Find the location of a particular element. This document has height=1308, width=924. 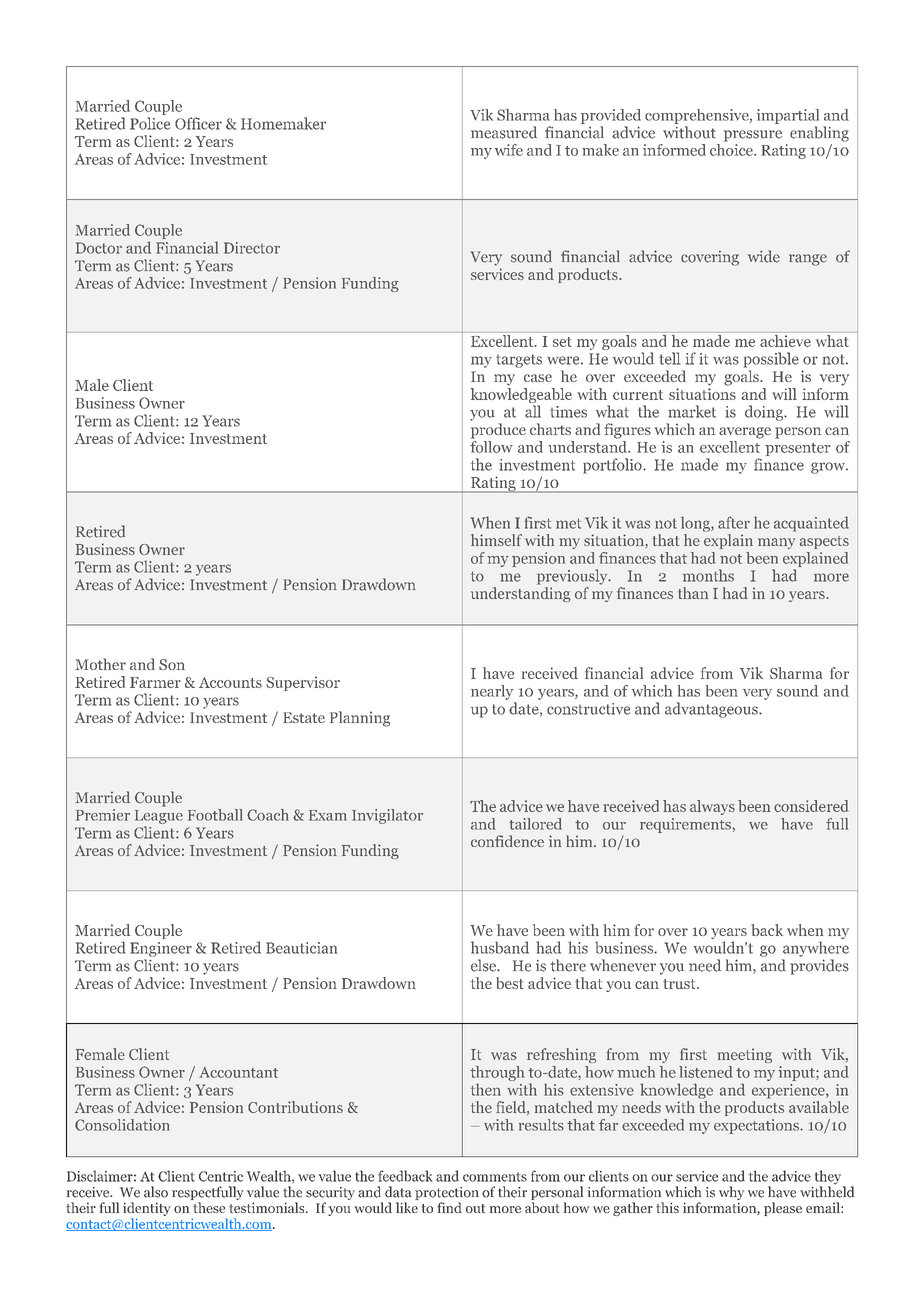

advantageous is located at coordinates (712, 710).
